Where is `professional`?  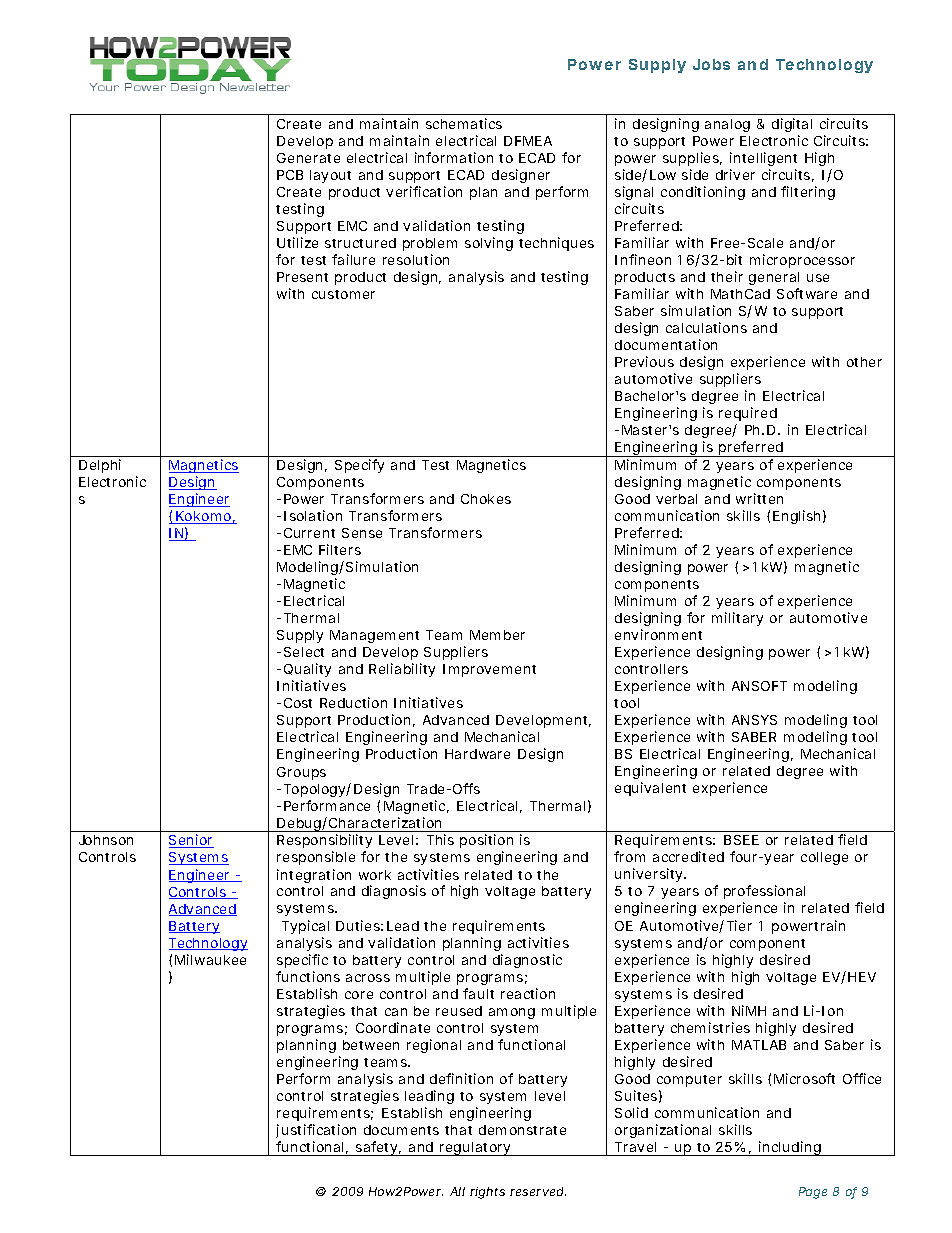 professional is located at coordinates (764, 894).
